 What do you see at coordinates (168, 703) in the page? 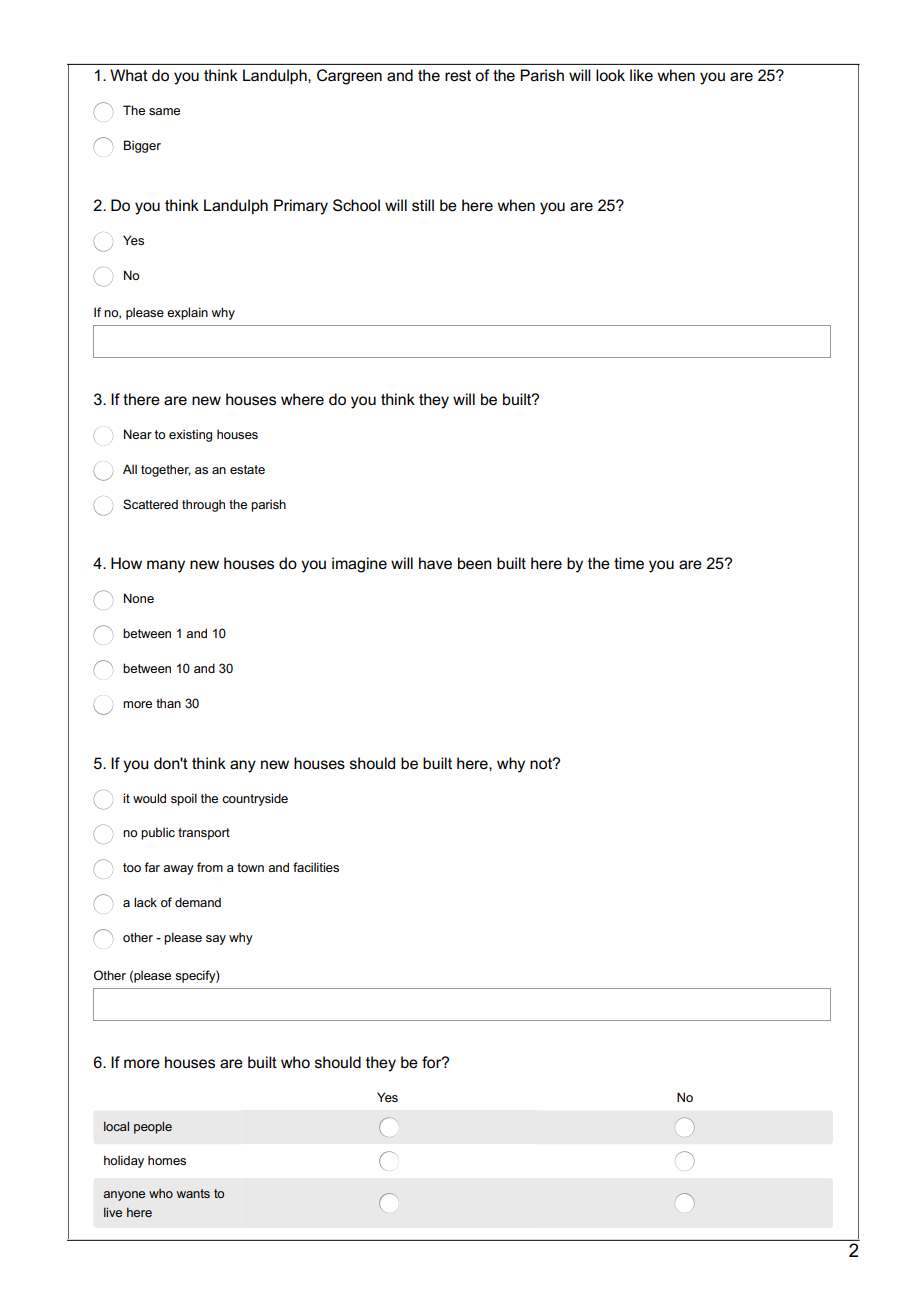
I see `than` at bounding box center [168, 703].
